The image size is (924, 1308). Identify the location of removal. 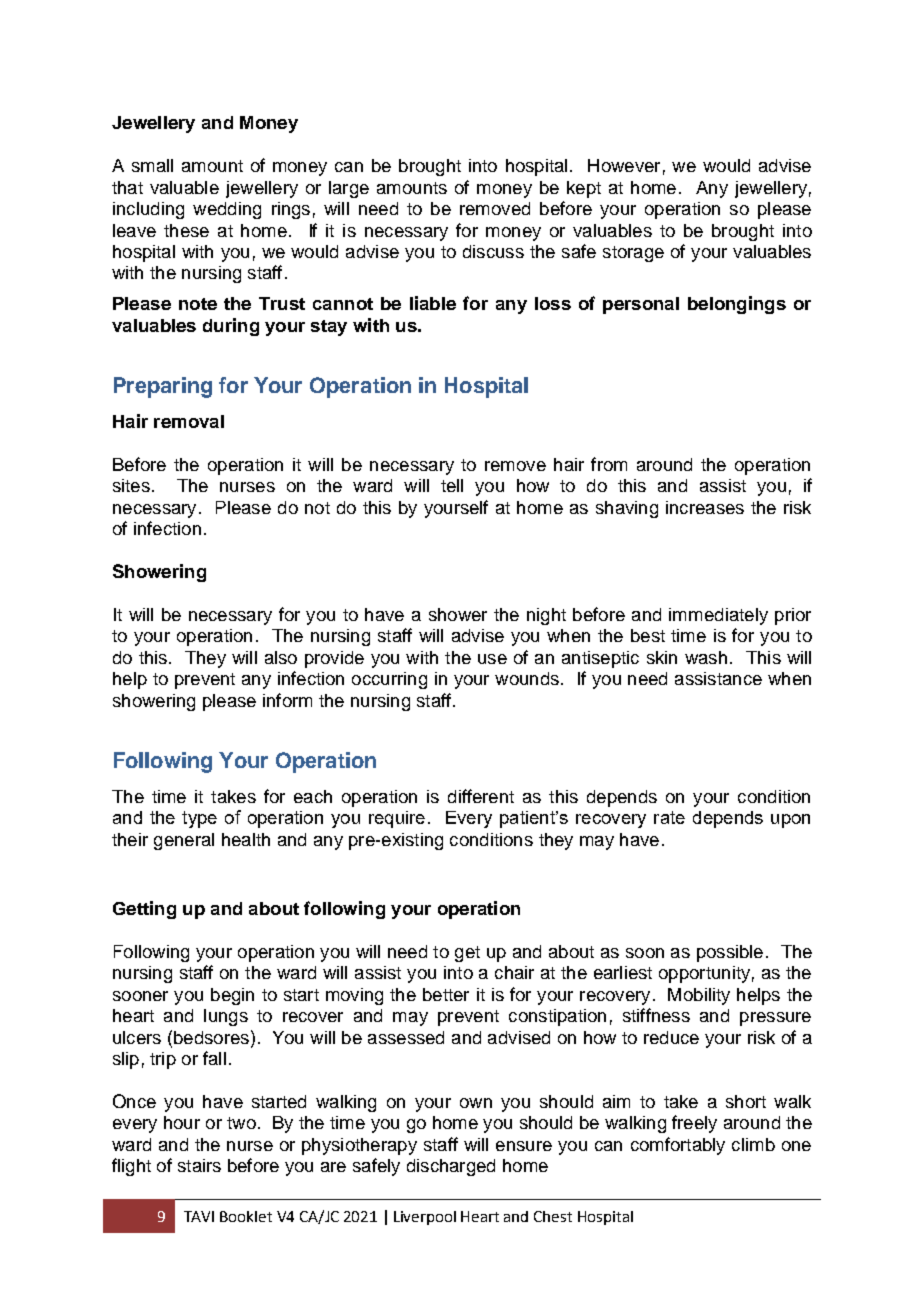
(189, 421).
